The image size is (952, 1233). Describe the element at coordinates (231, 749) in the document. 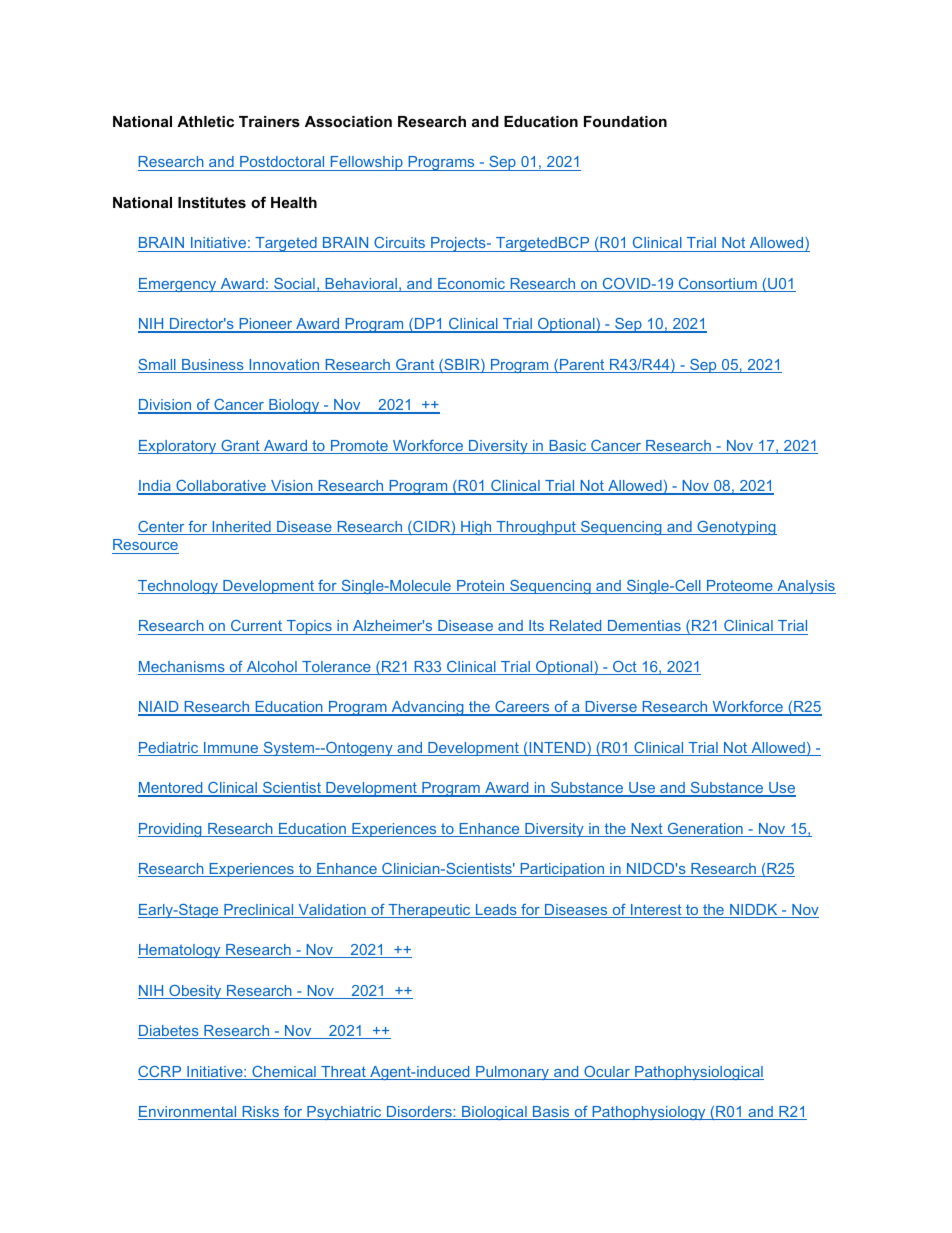

I see `Immune` at that location.
